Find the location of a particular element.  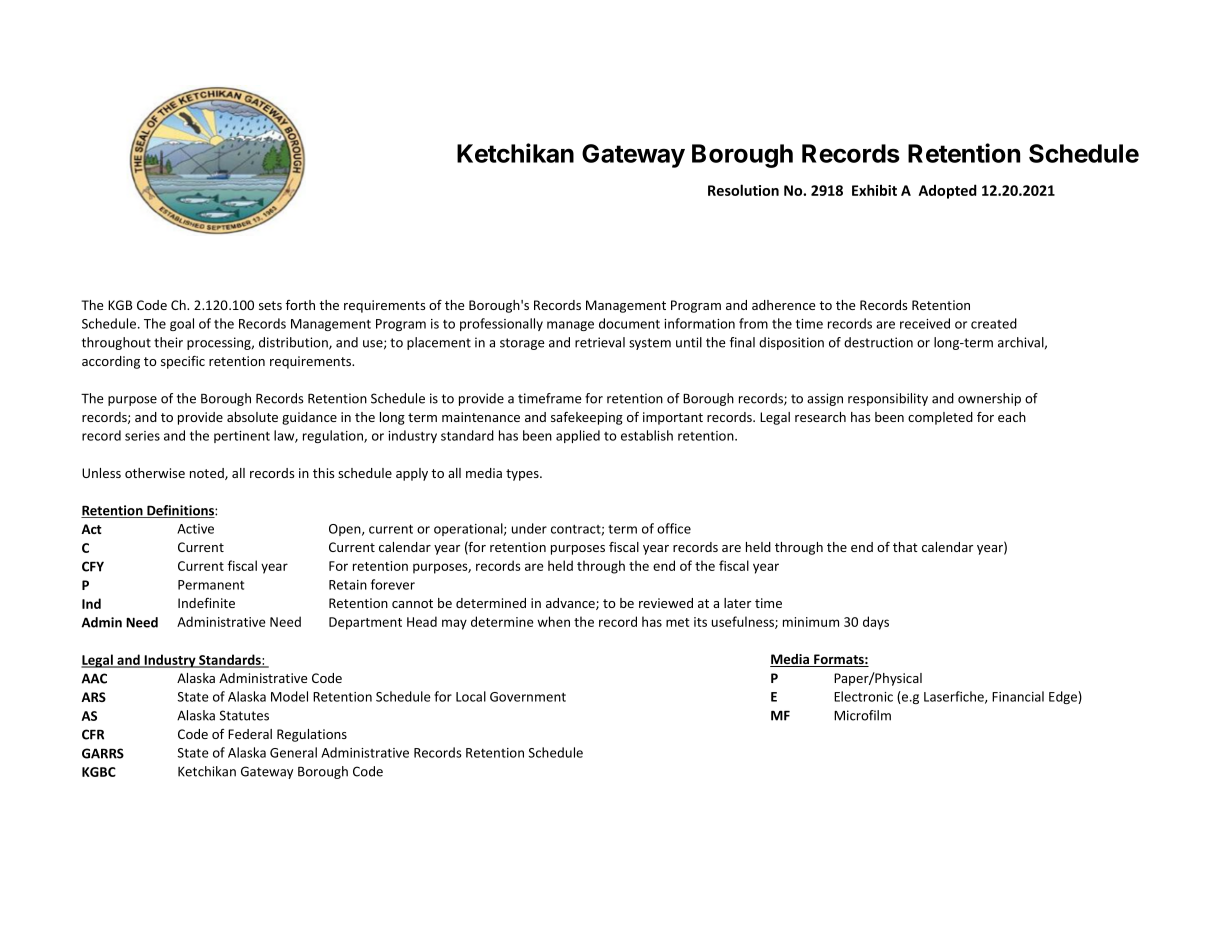

Microfilm is located at coordinates (862, 715).
